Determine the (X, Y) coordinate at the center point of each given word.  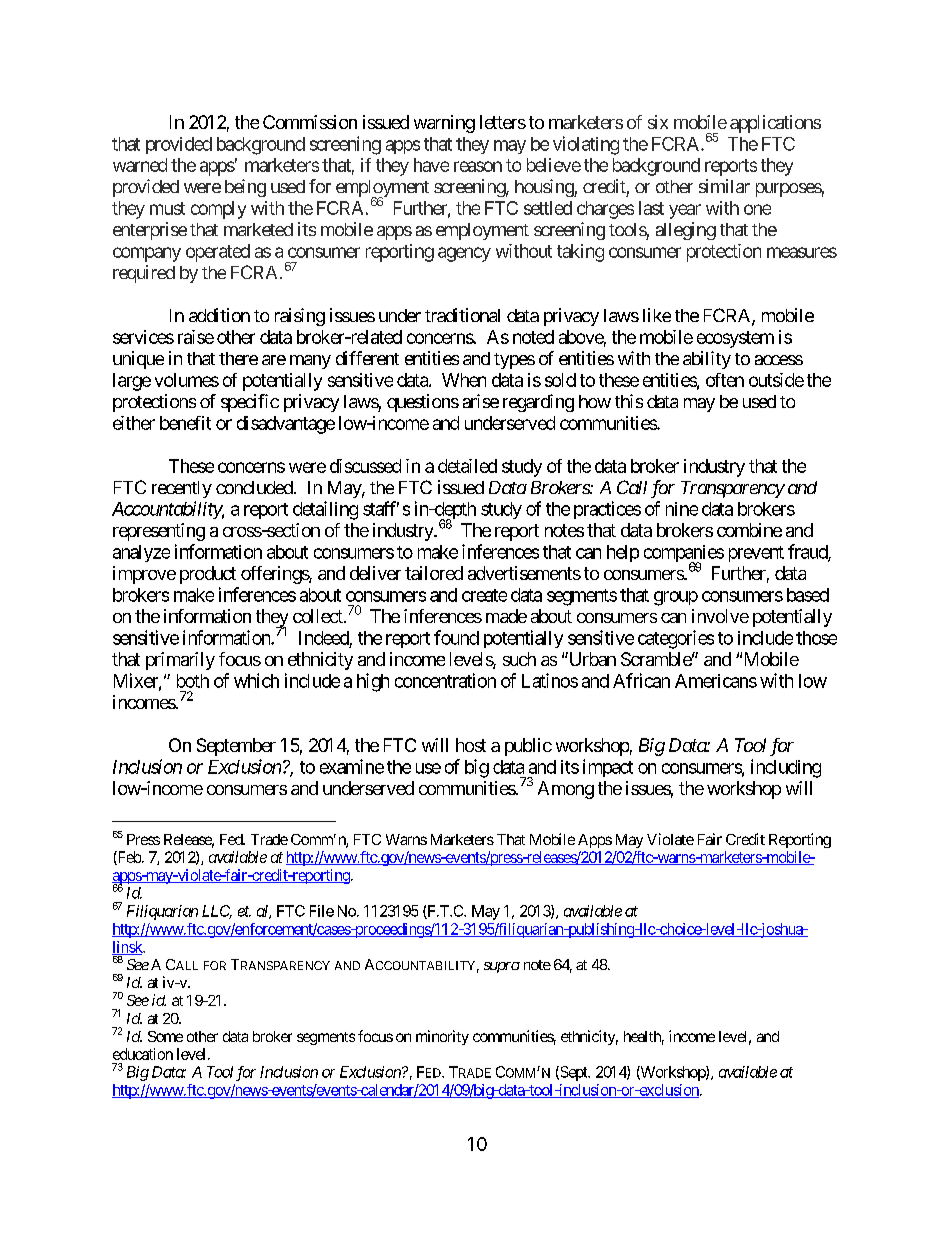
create (484, 595)
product (208, 575)
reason (478, 166)
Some (165, 1036)
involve (720, 616)
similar (724, 186)
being (245, 188)
